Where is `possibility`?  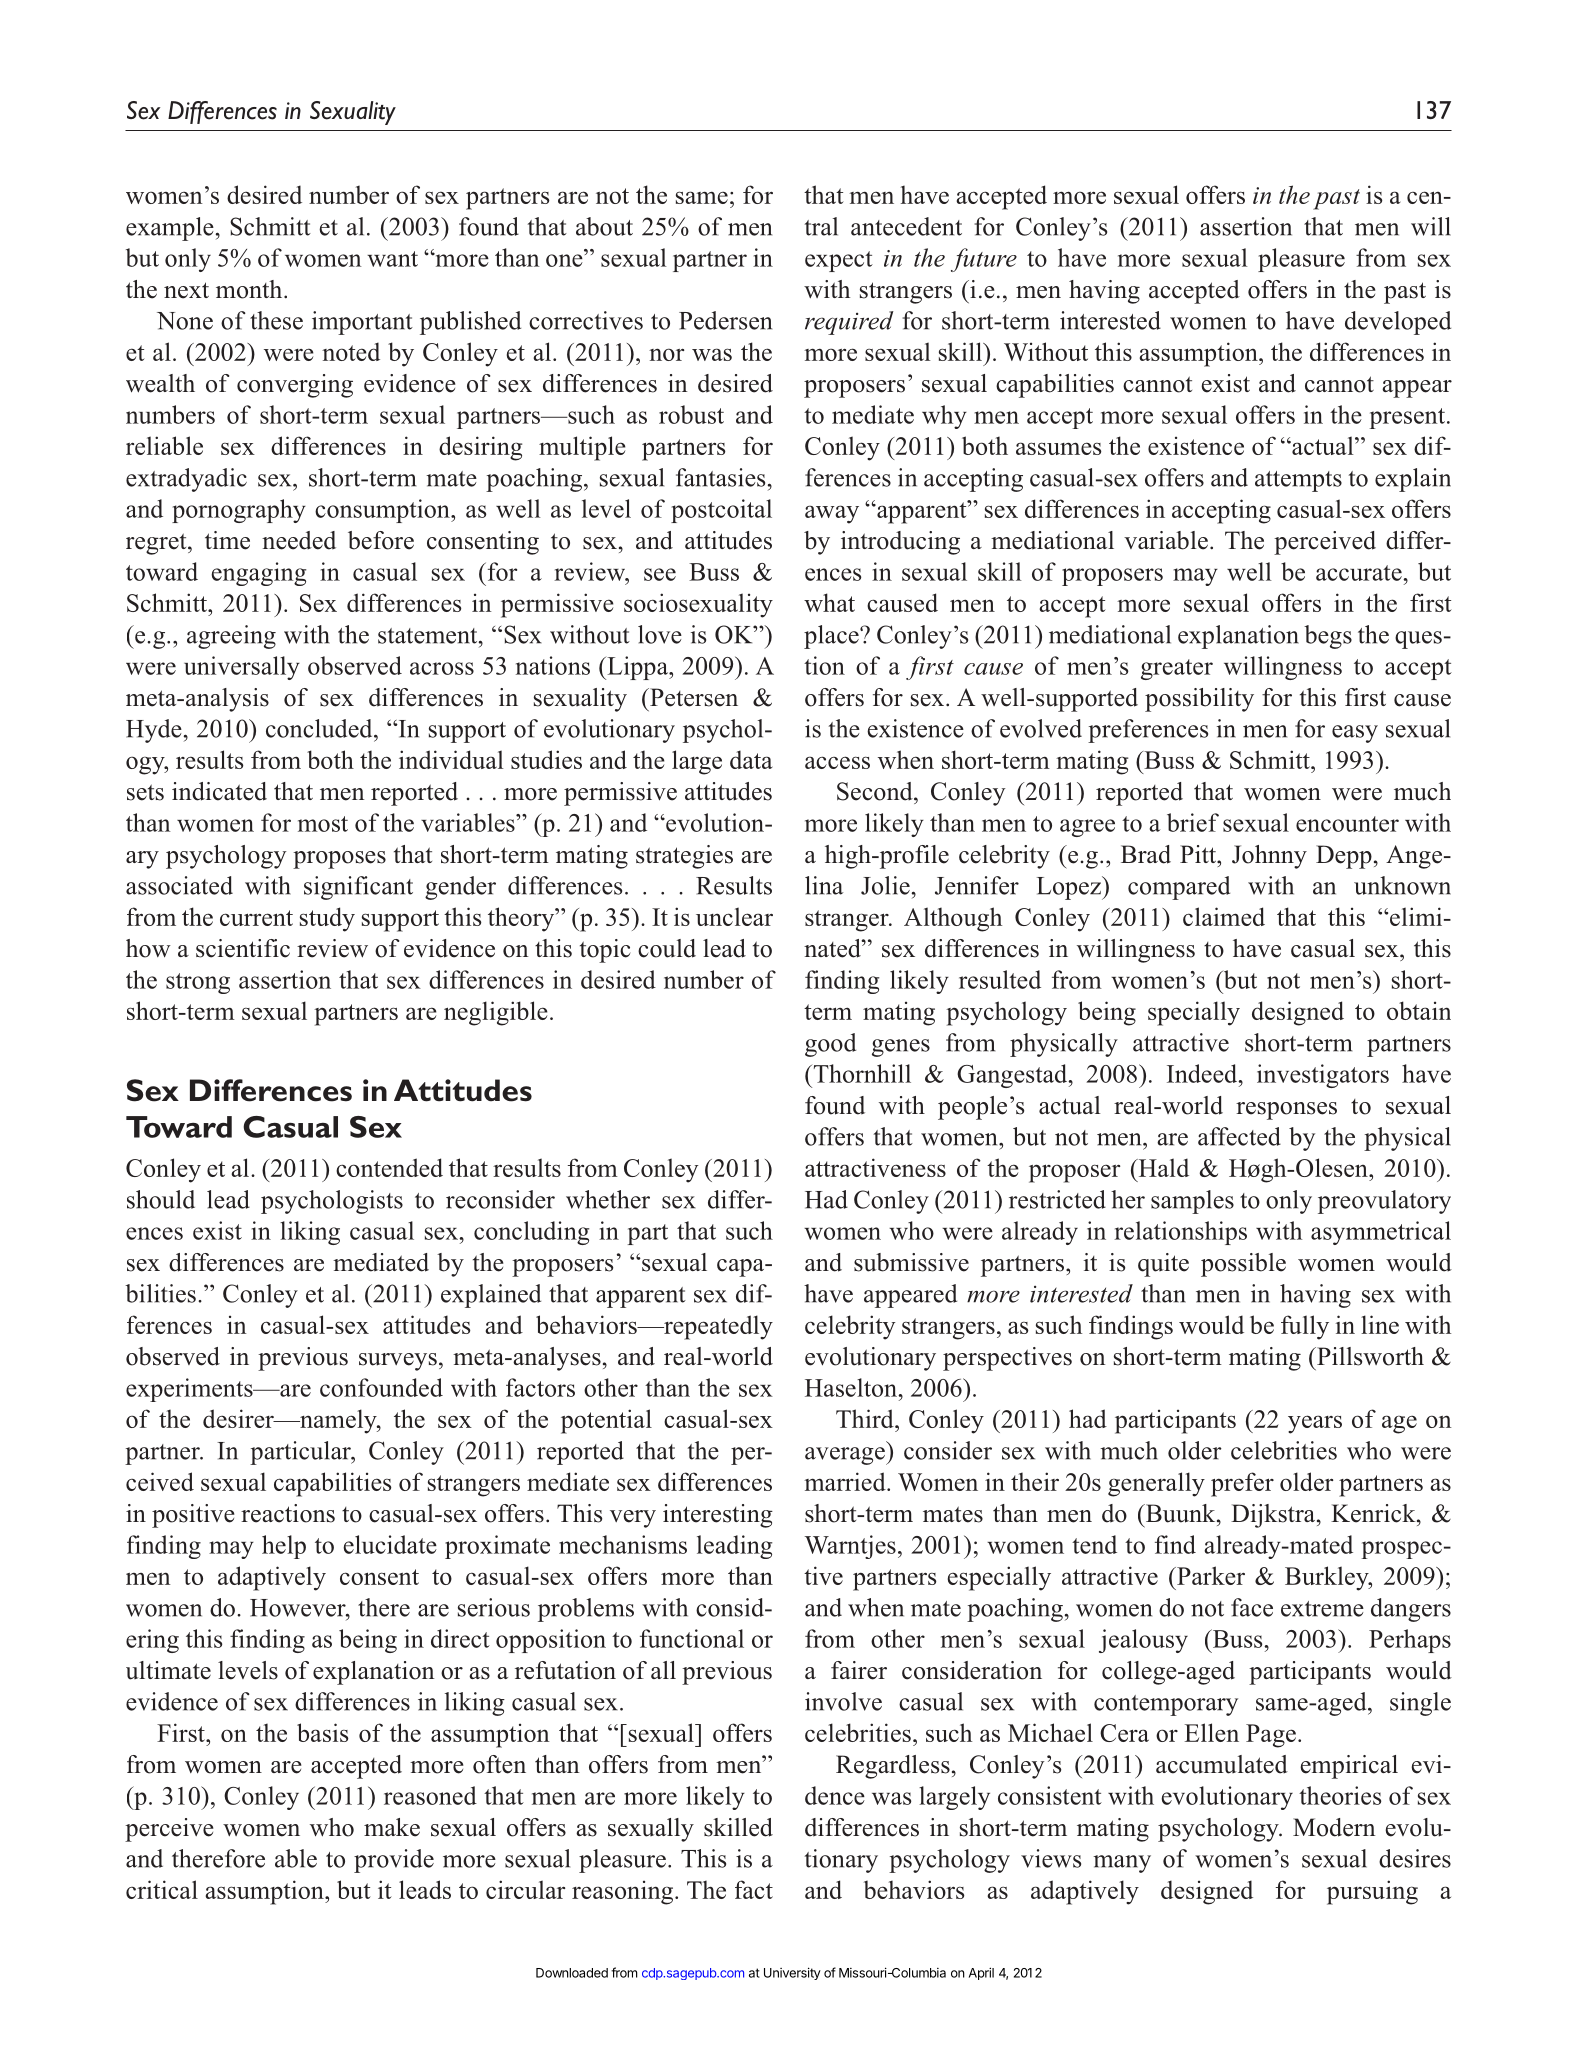 possibility is located at coordinates (1199, 700).
